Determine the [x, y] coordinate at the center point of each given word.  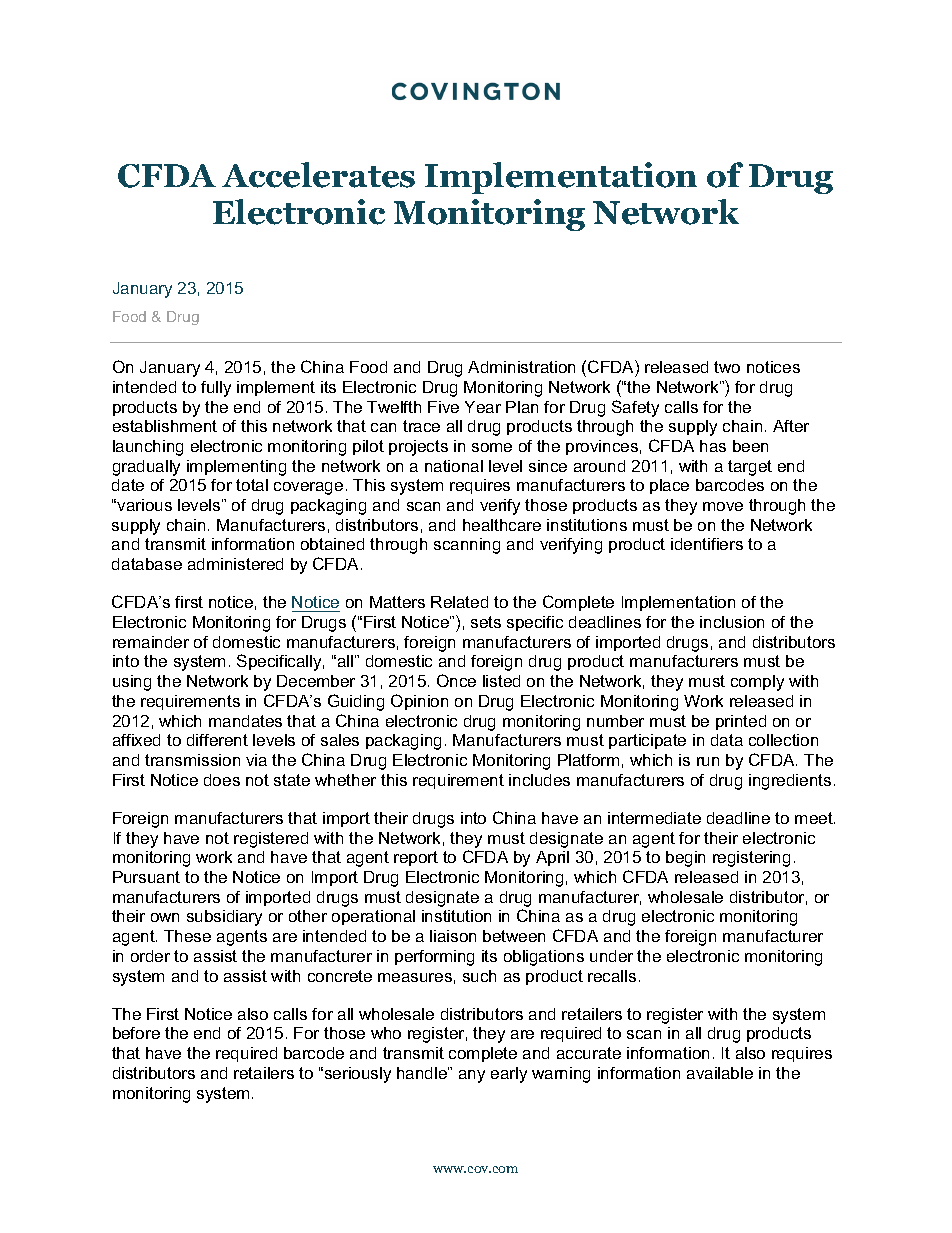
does [222, 780]
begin [685, 859]
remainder [151, 642]
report [416, 858]
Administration [521, 367]
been [750, 446]
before [136, 1033]
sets [486, 622]
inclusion [732, 622]
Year [483, 407]
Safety [635, 408]
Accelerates [318, 175]
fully [216, 389]
